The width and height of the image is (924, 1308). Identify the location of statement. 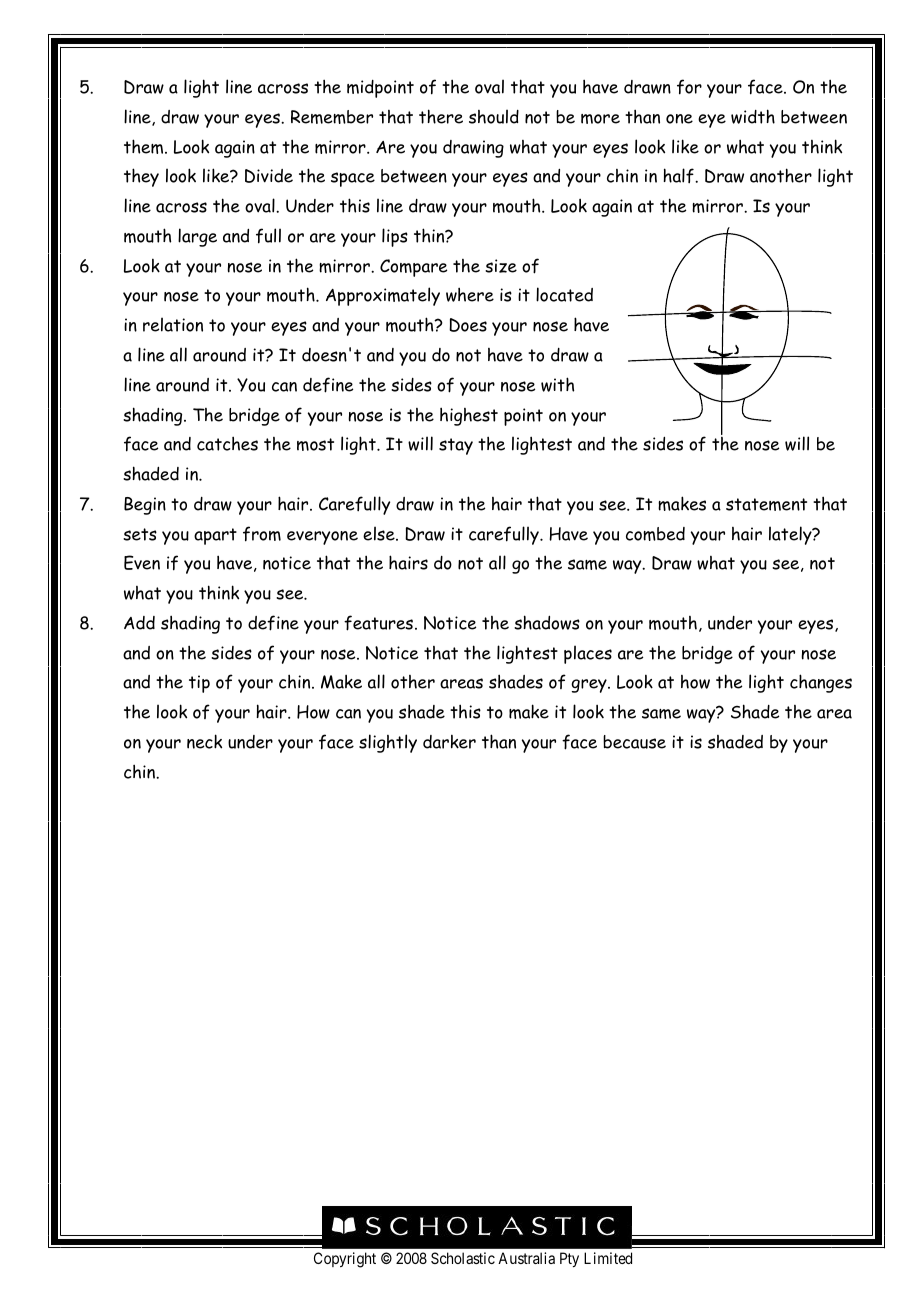
(766, 504).
